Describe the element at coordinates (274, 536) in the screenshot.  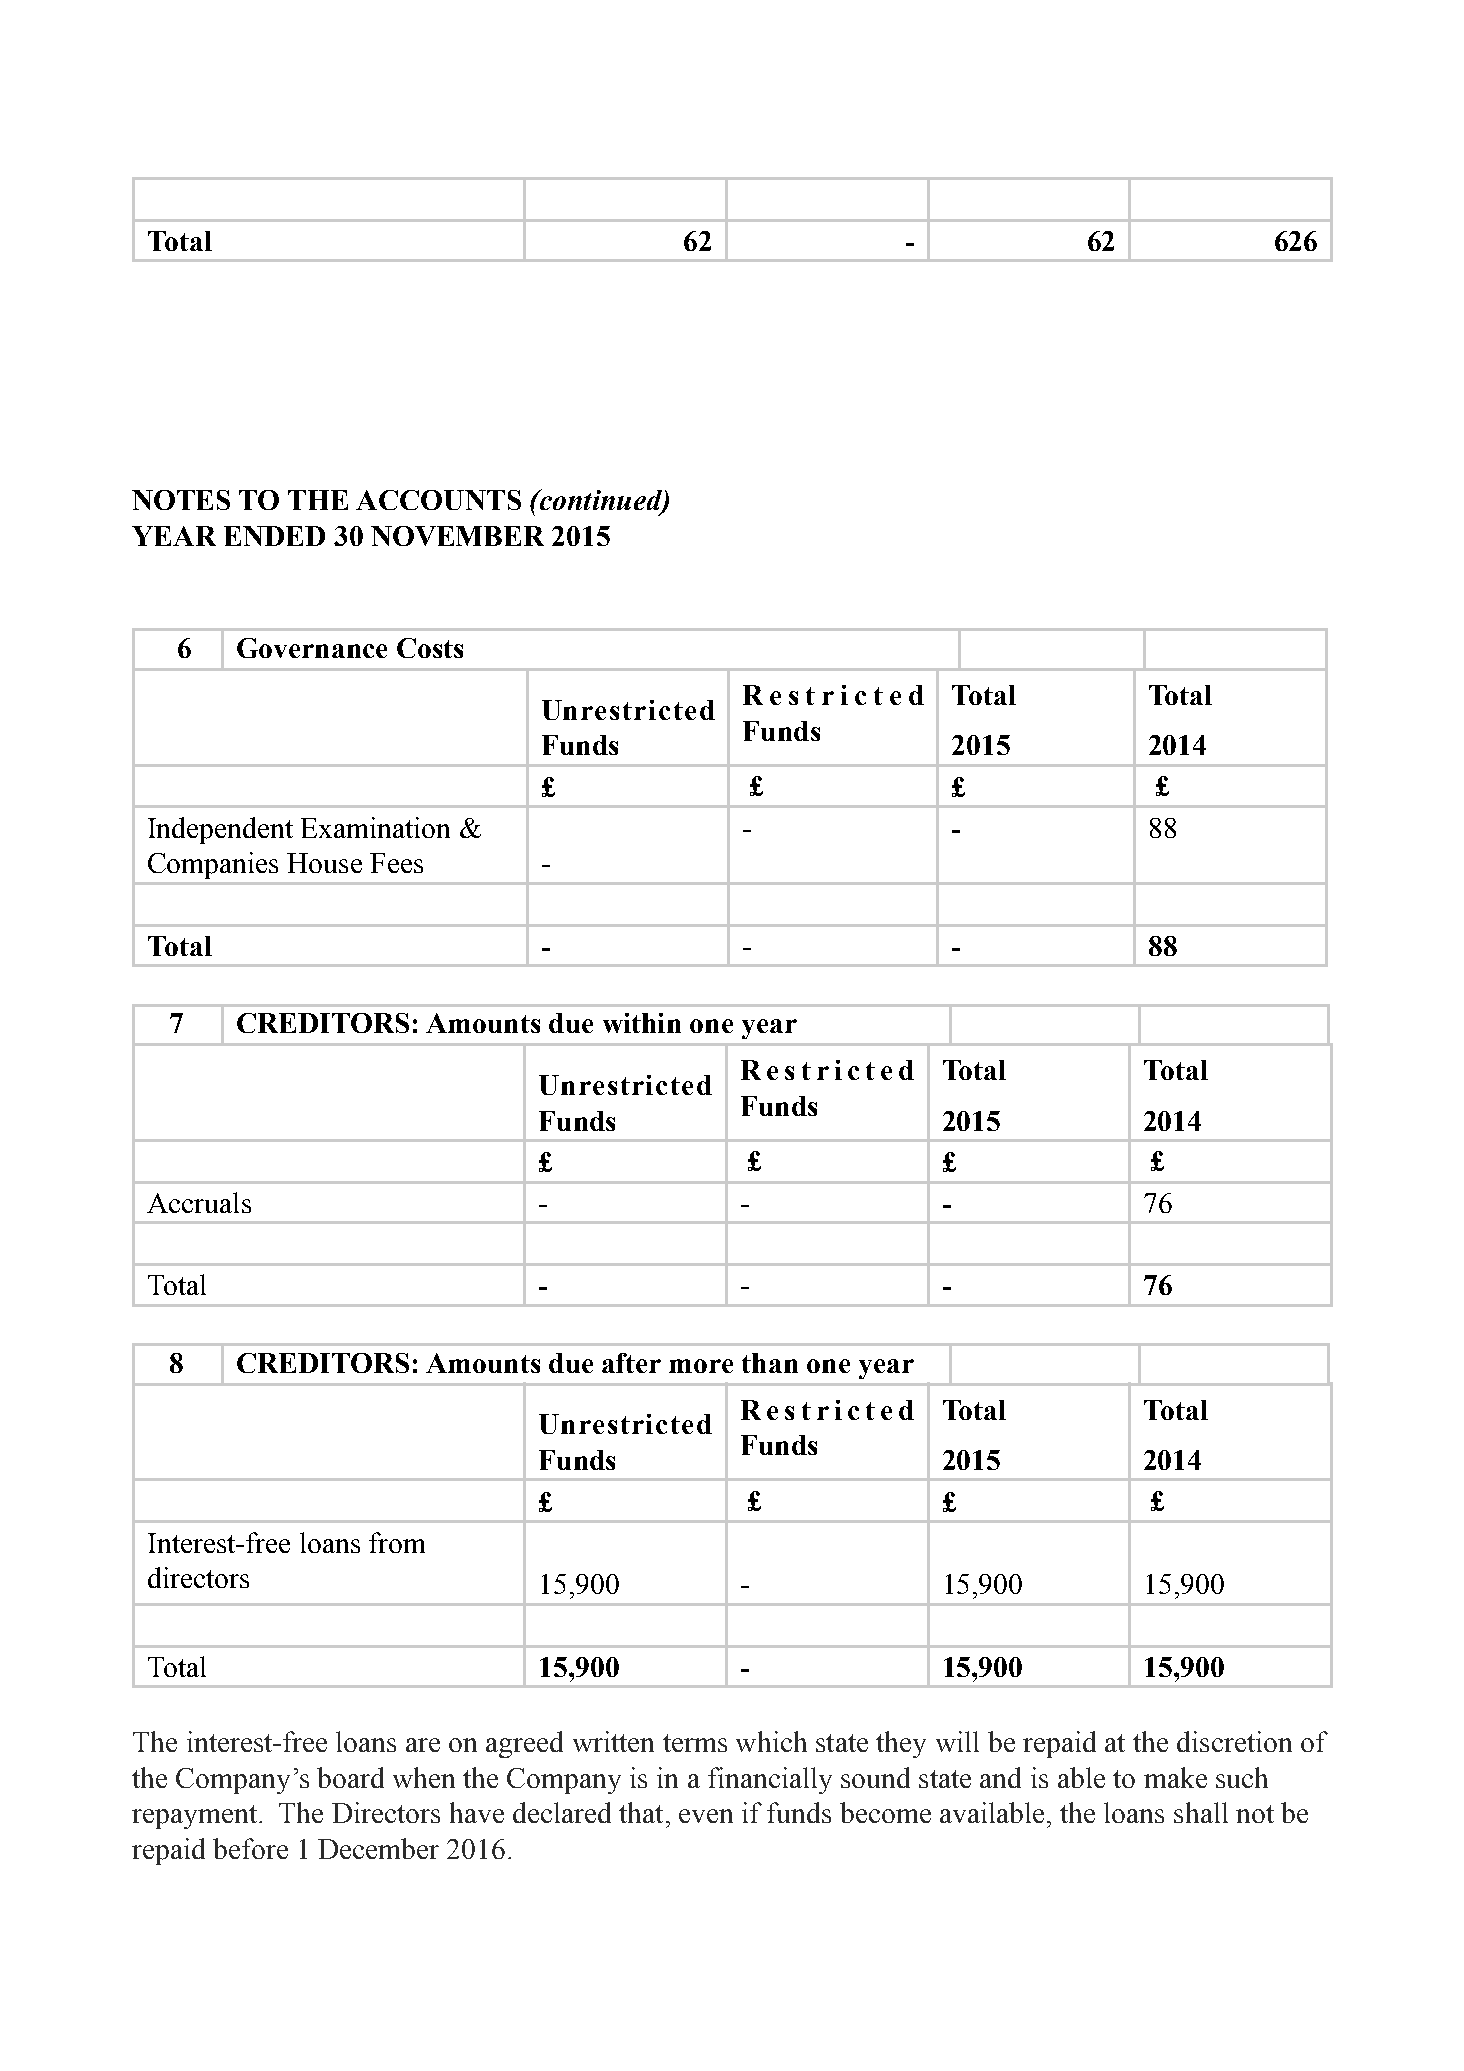
I see `ENDED` at that location.
